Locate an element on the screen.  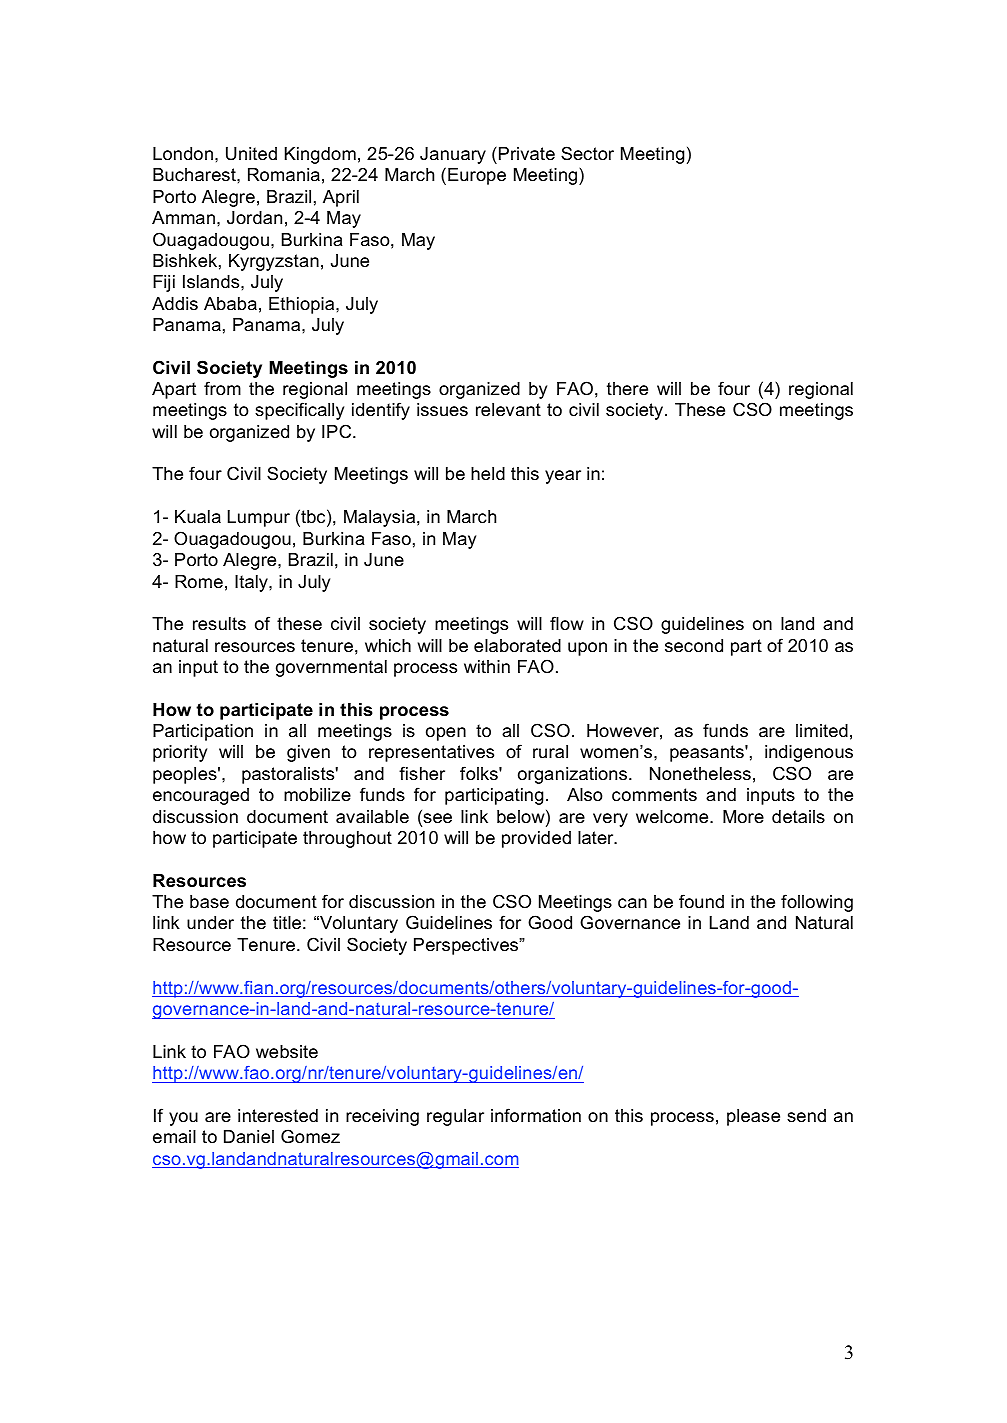
base is located at coordinates (209, 902).
